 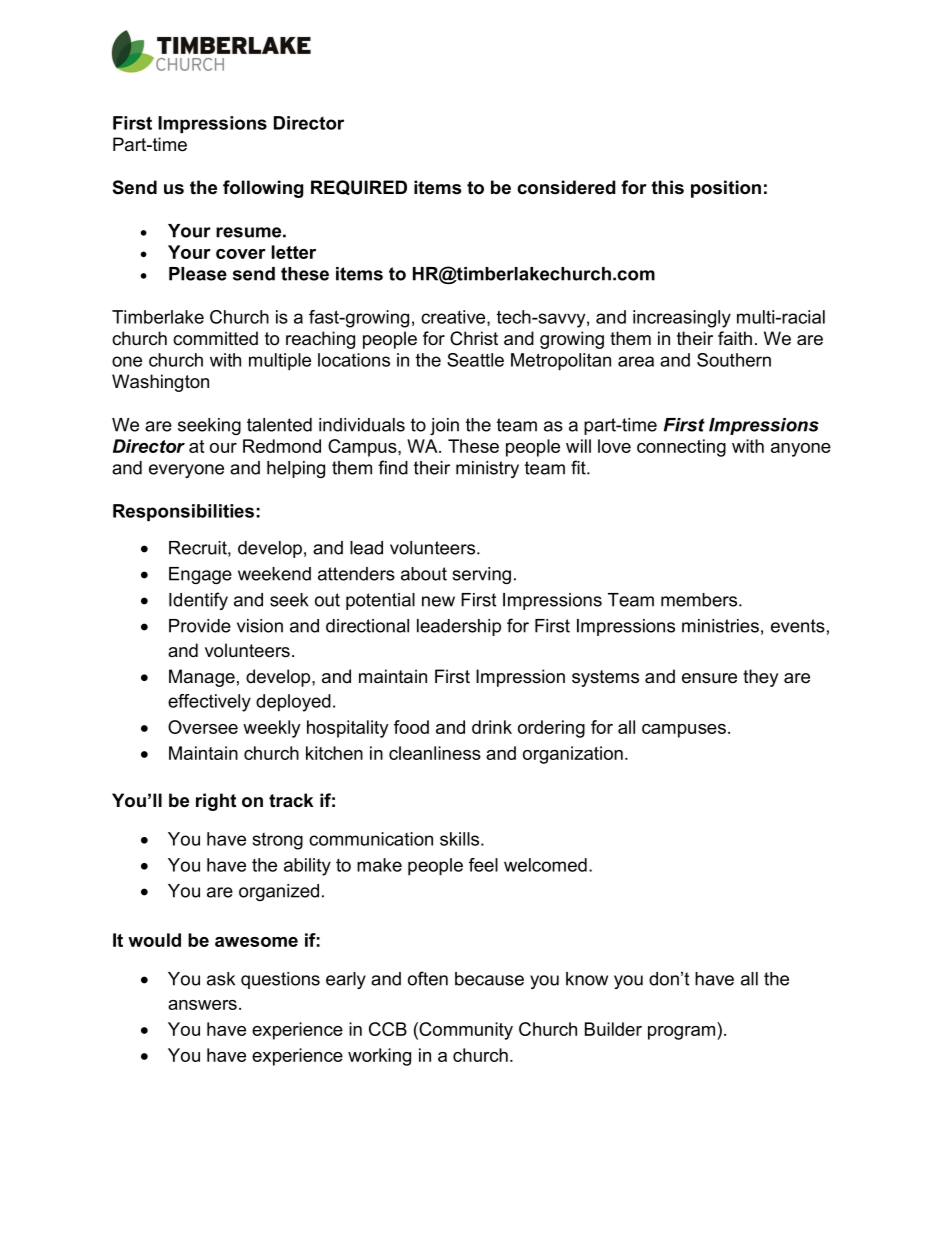 I want to click on Oversee, so click(x=203, y=727).
